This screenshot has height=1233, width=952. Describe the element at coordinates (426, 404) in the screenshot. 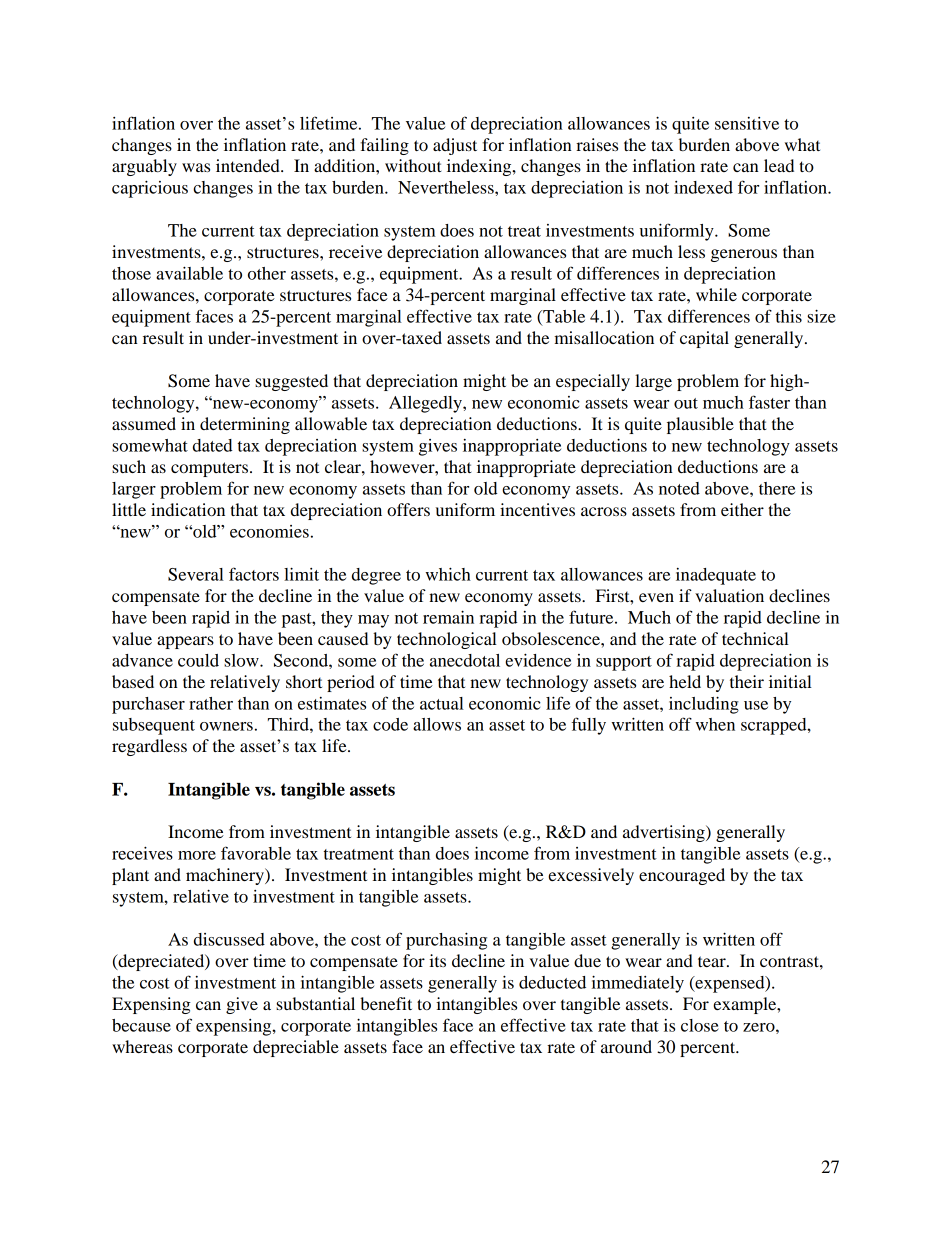

I see `Allegedly` at that location.
